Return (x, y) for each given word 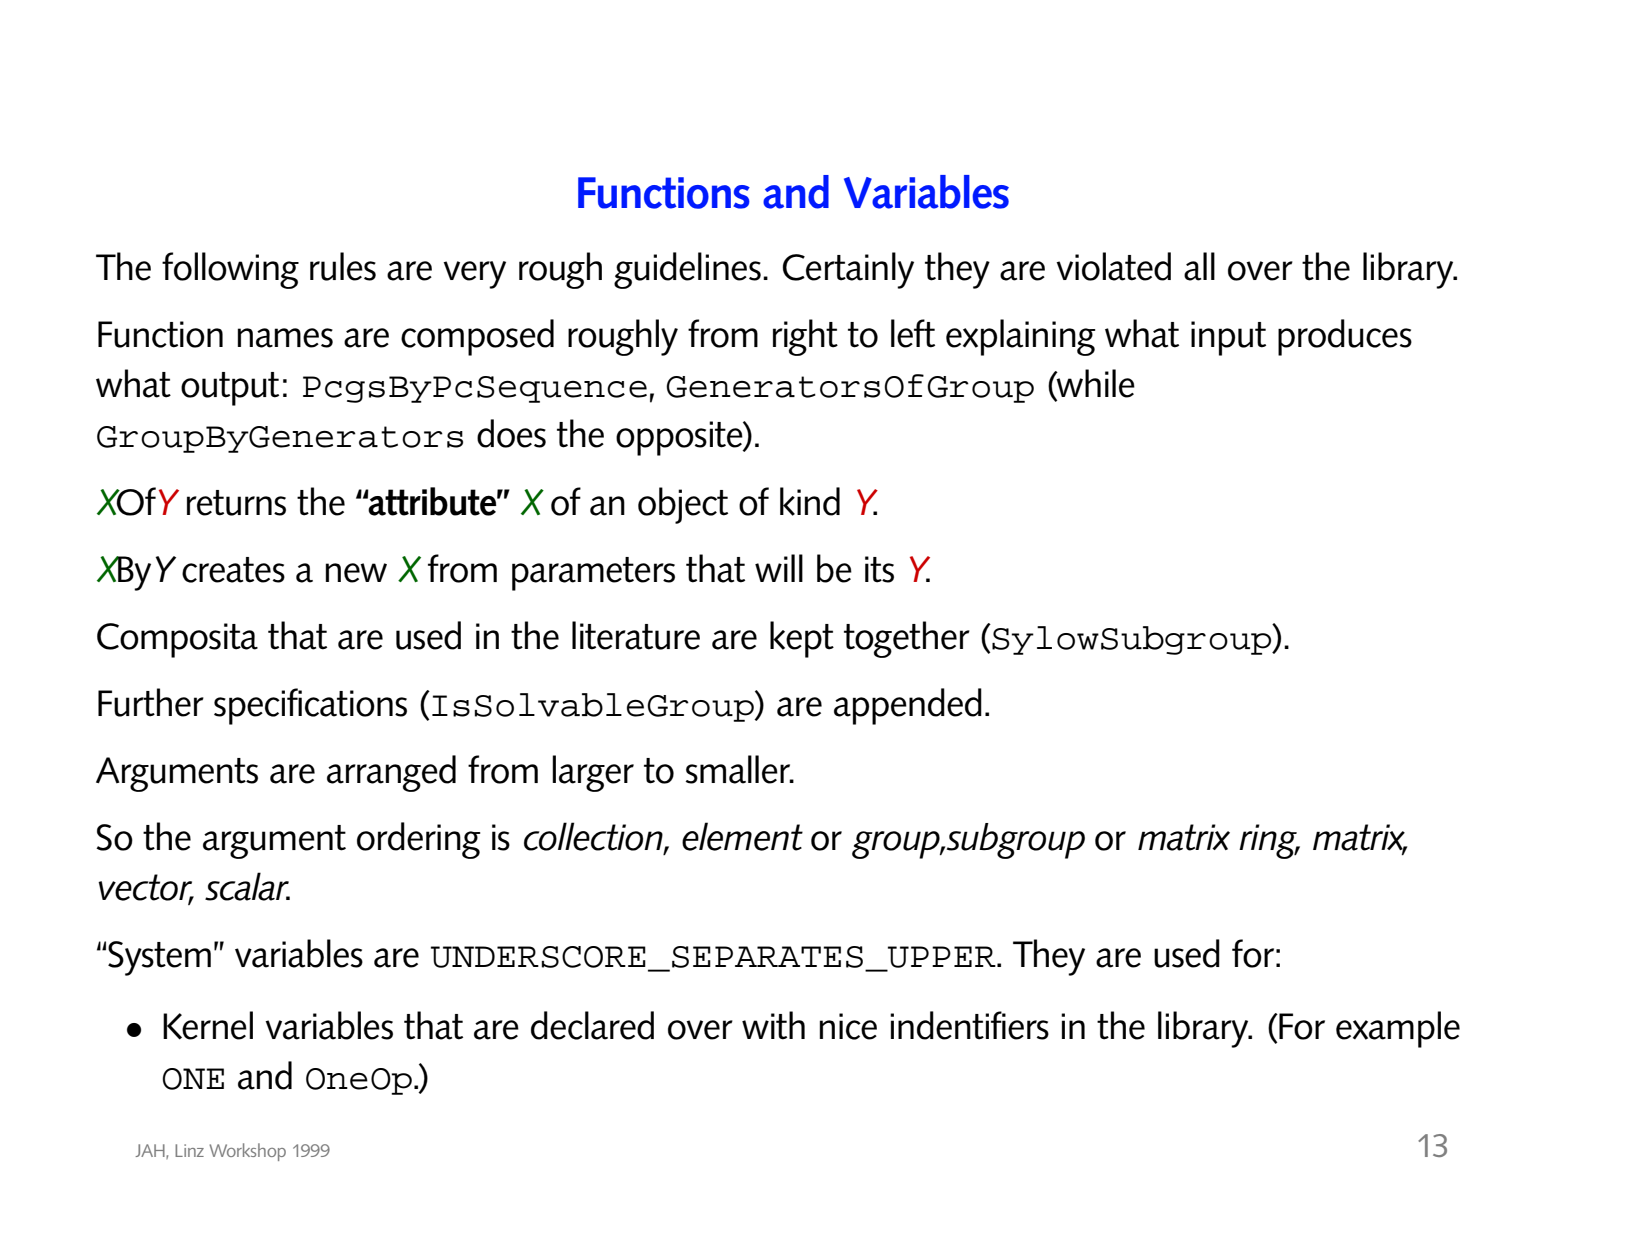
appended (908, 706)
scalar (247, 886)
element (742, 836)
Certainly (848, 270)
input (1228, 338)
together (907, 639)
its (879, 569)
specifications (310, 706)
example (1398, 1029)
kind (810, 501)
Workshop (247, 1152)
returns (236, 503)
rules (343, 266)
